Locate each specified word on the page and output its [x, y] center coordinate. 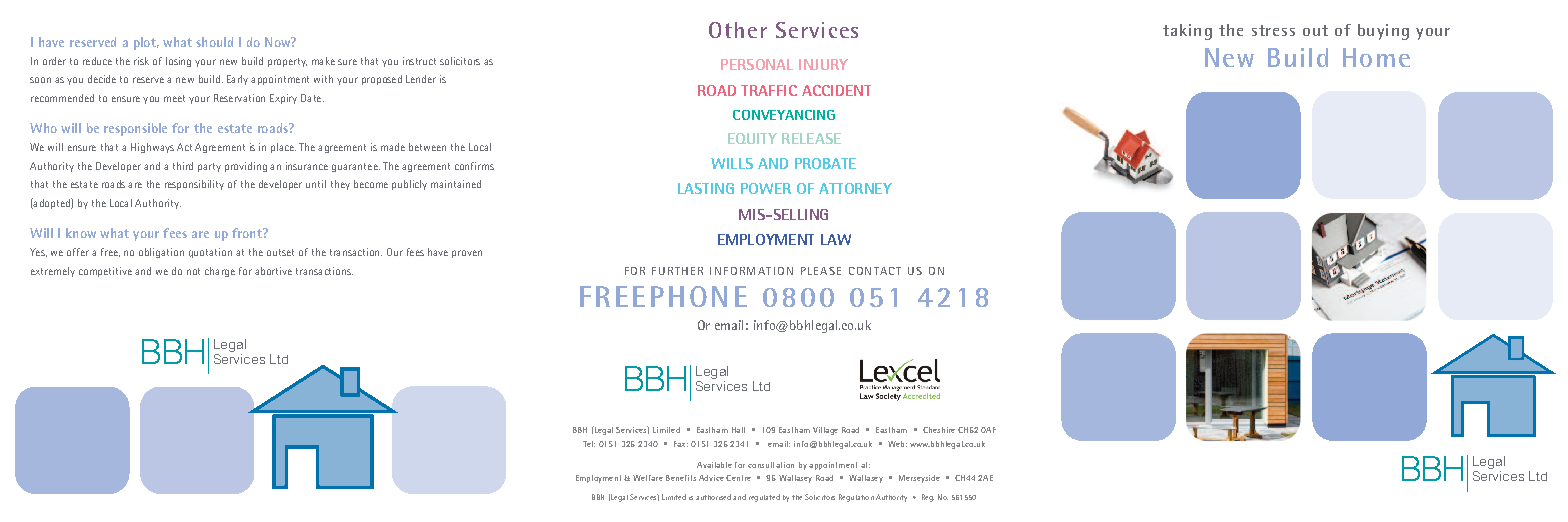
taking [1187, 32]
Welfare [648, 478]
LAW [836, 239]
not [193, 271]
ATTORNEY [855, 188]
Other [738, 30]
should [214, 42]
